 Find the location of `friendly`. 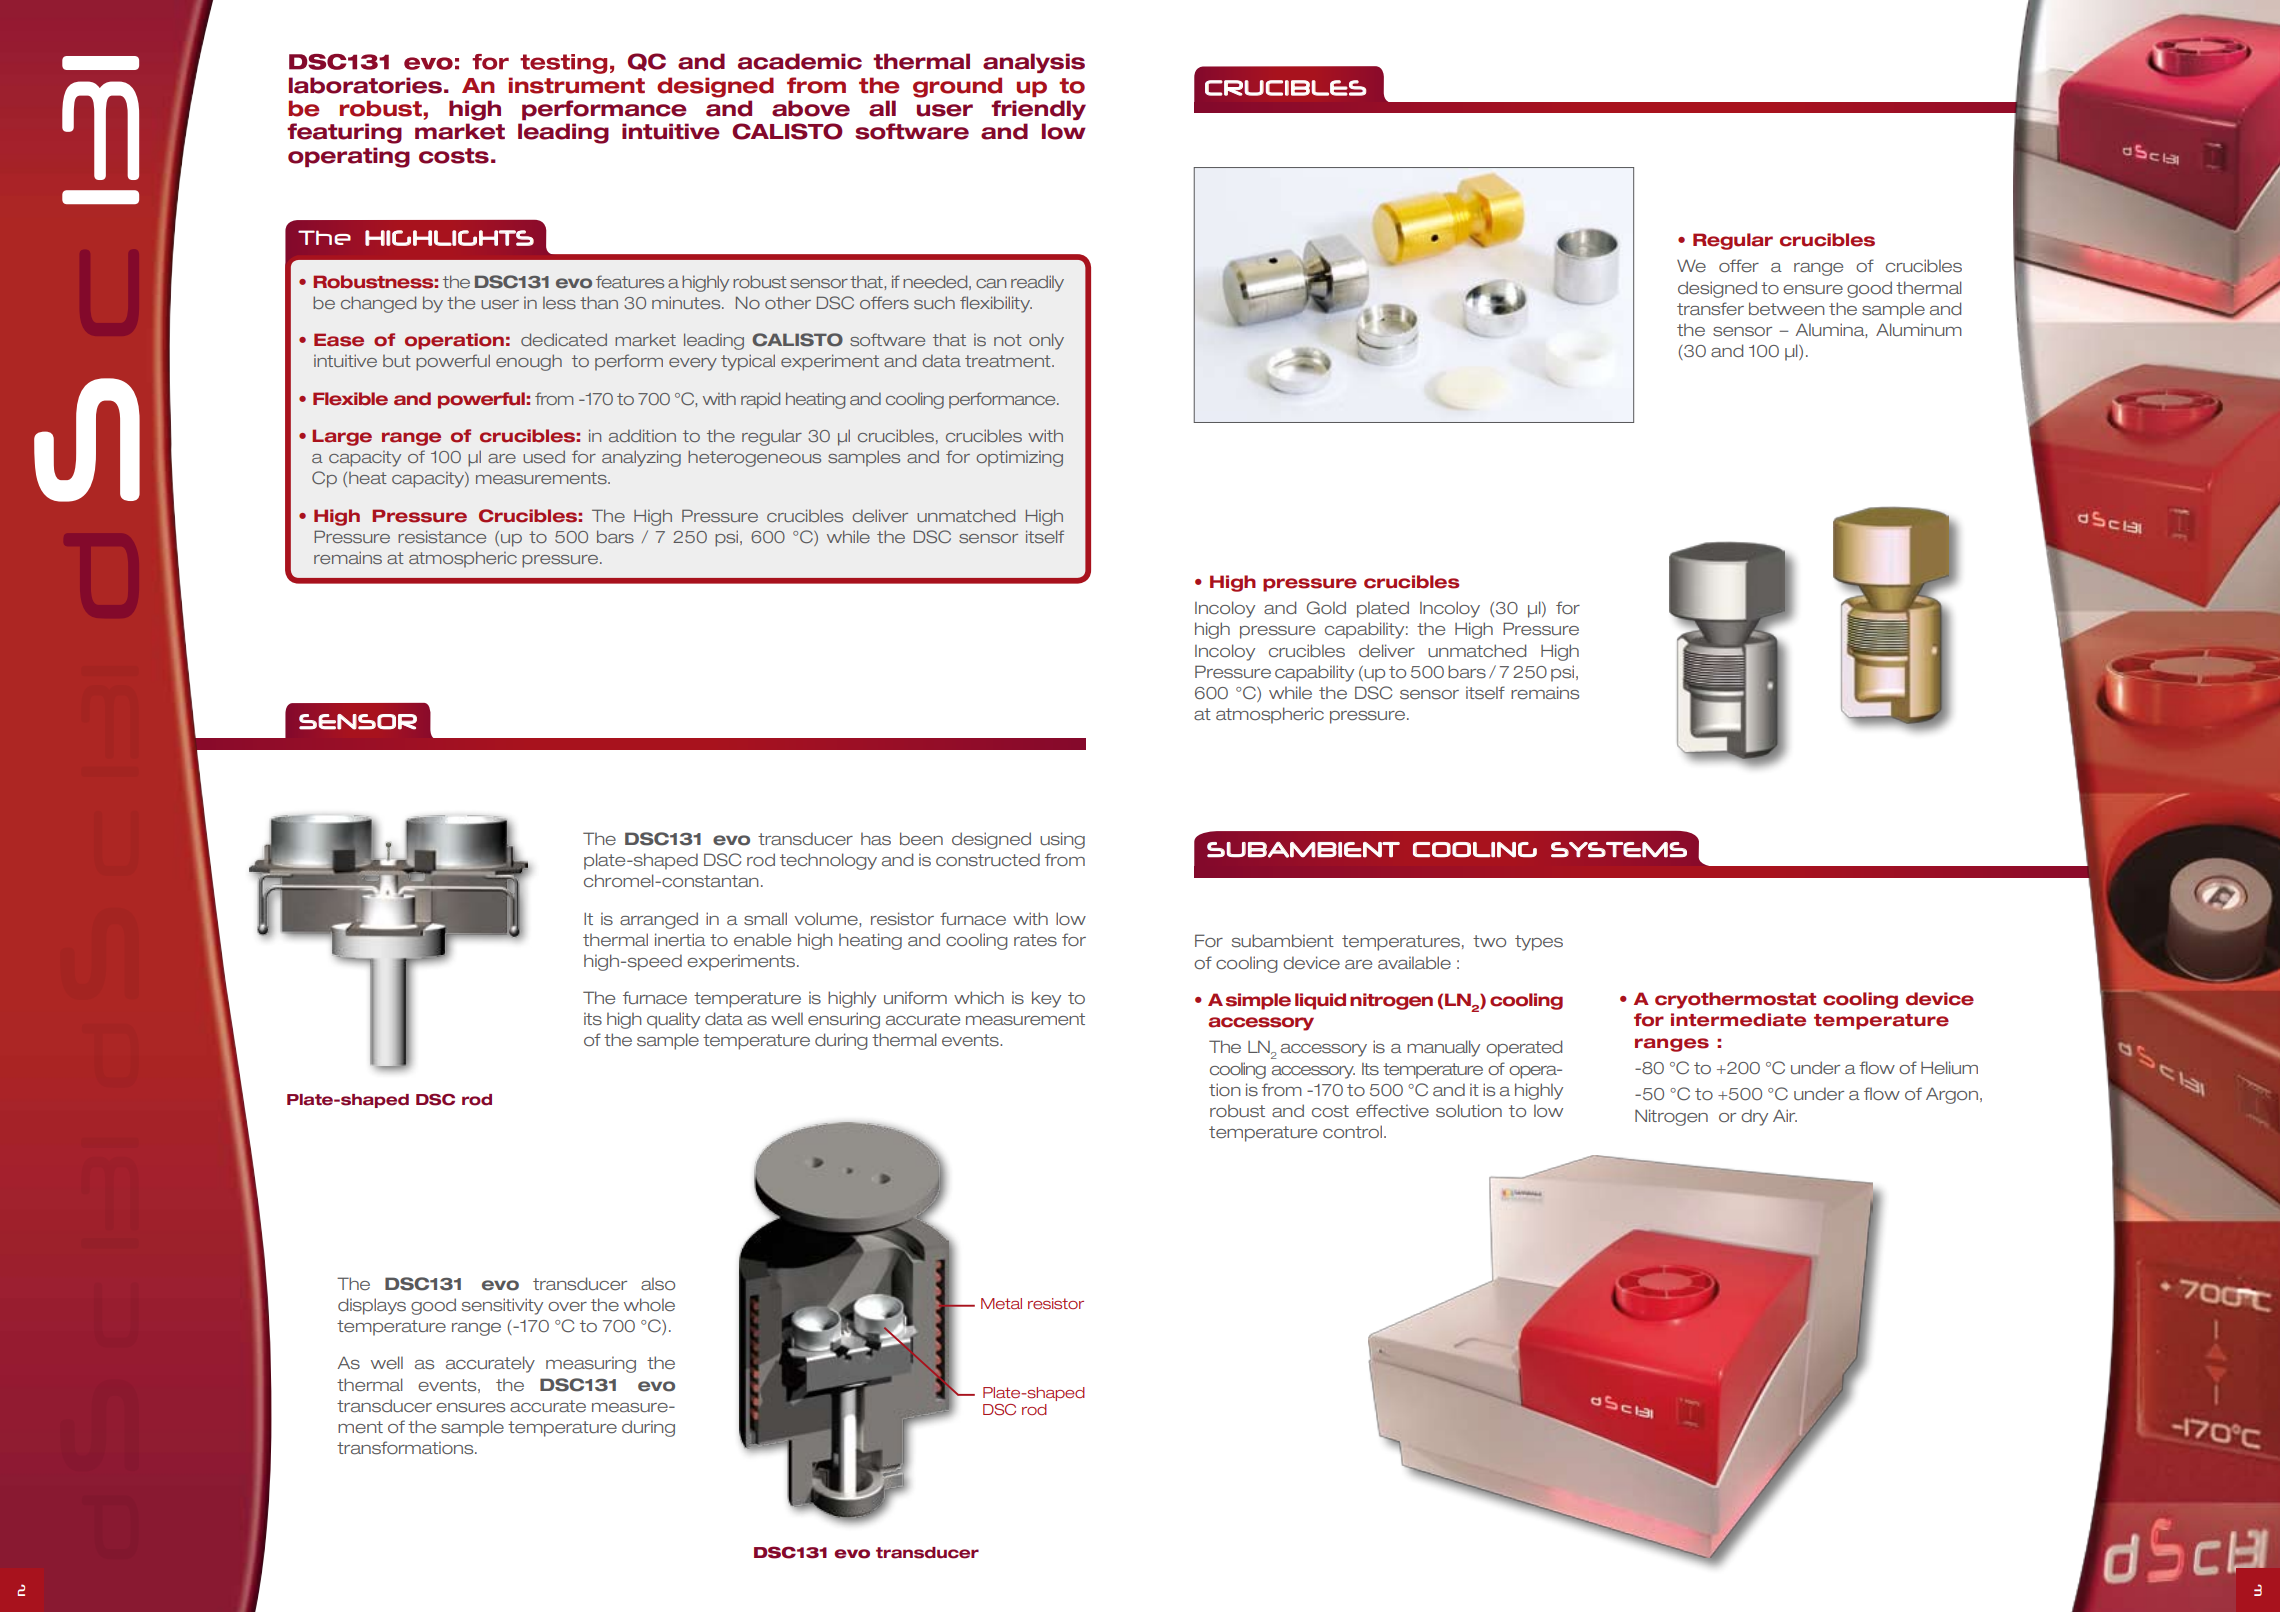

friendly is located at coordinates (1038, 110).
